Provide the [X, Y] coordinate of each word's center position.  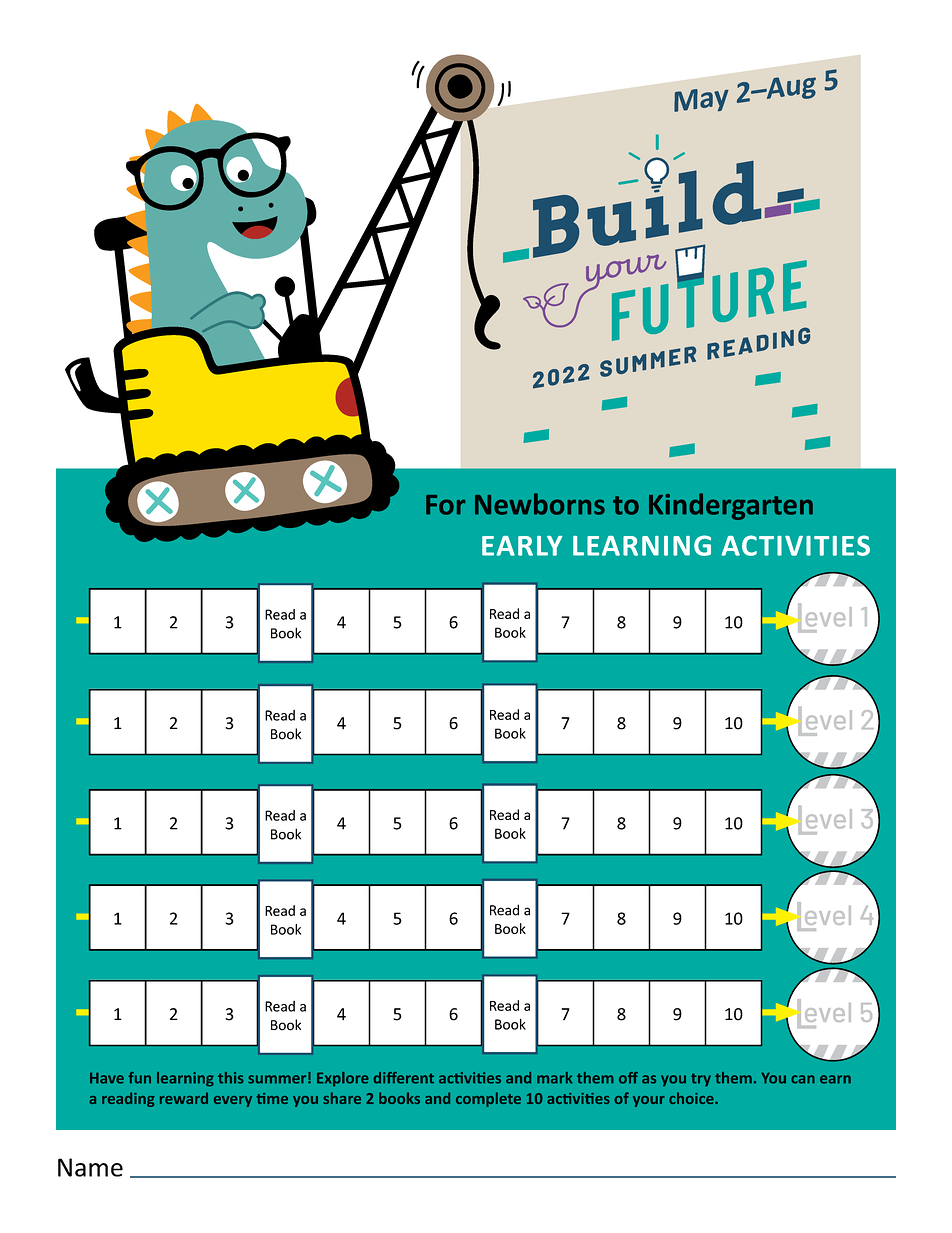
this [231, 1078]
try [701, 1080]
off [628, 1078]
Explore [343, 1079]
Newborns [540, 504]
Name [90, 1167]
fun [139, 1078]
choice [692, 1098]
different [403, 1078]
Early [522, 546]
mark [554, 1078]
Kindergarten [731, 506]
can [803, 1079]
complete [488, 1099]
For [446, 505]
